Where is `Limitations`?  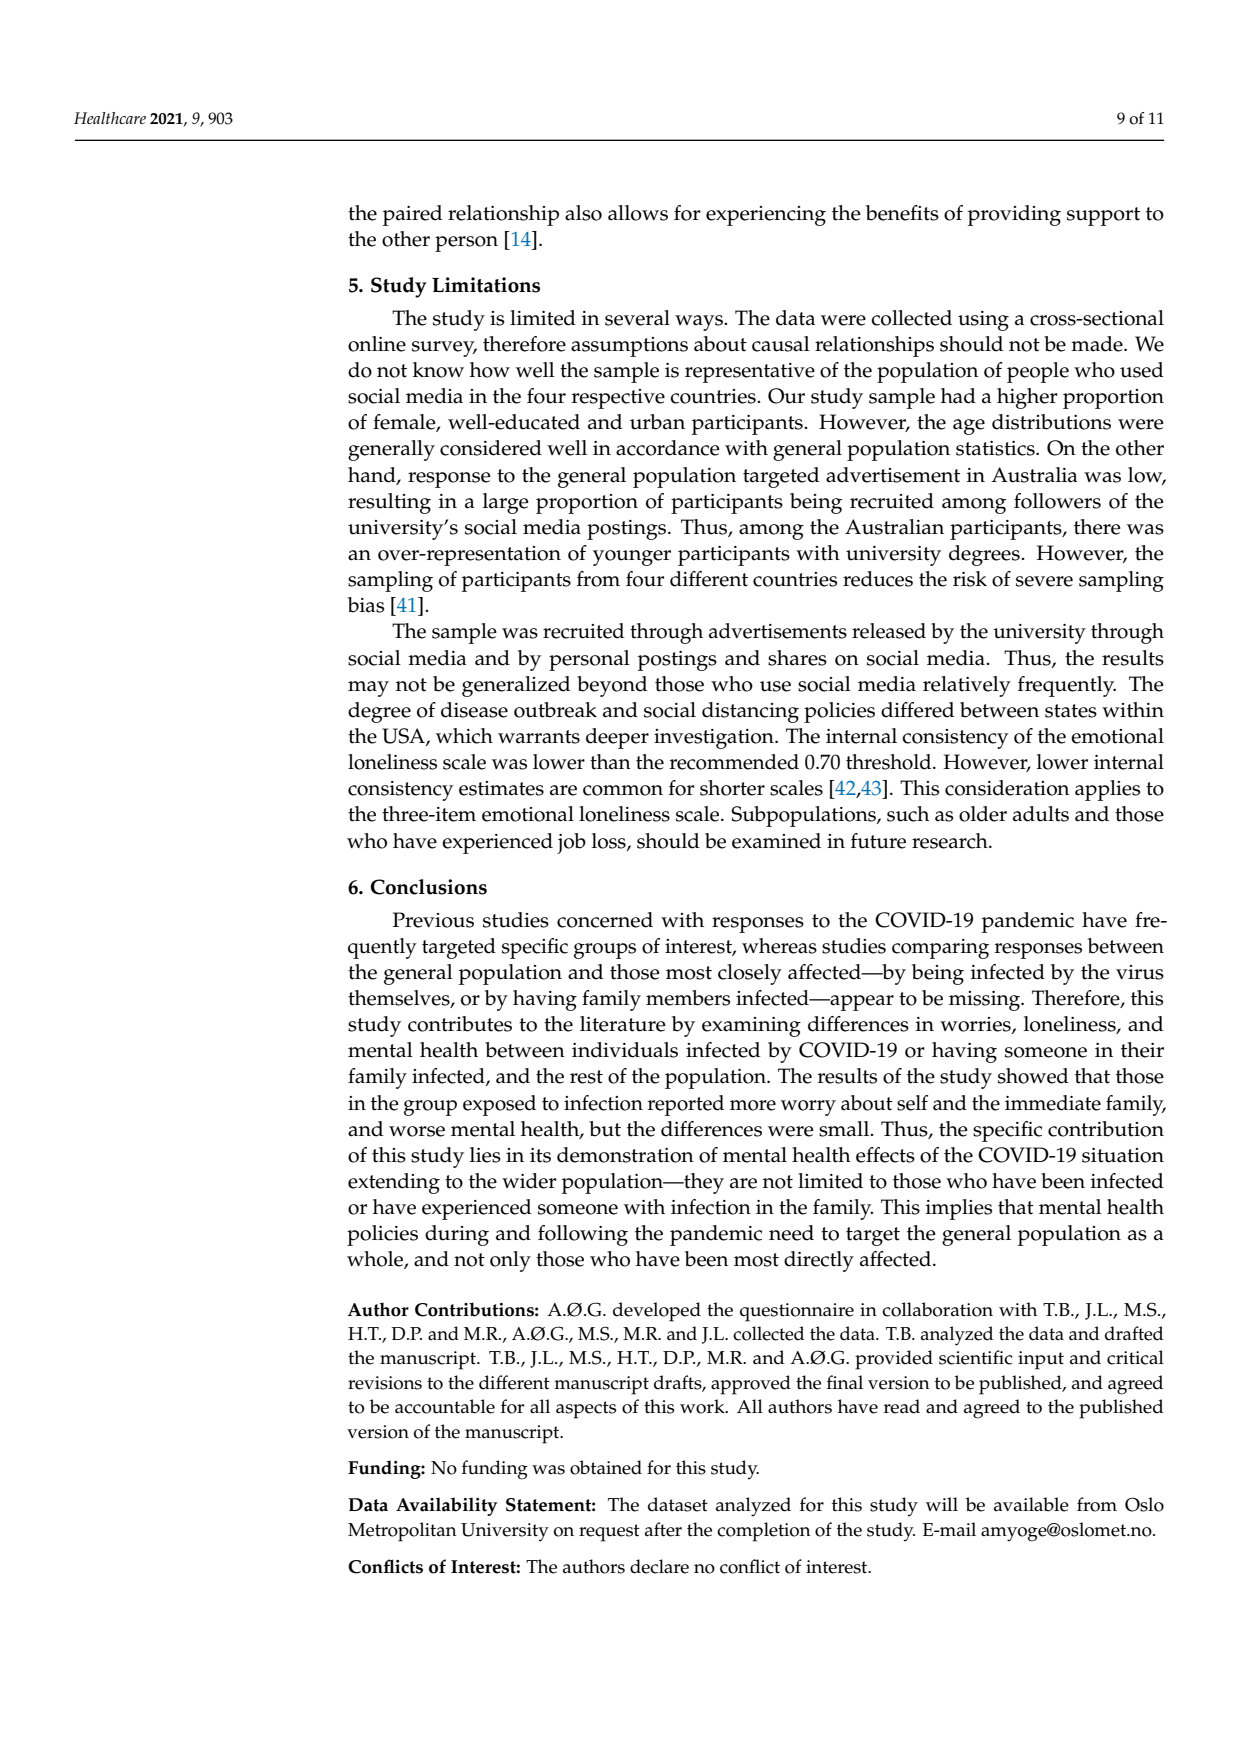
Limitations is located at coordinates (486, 285).
